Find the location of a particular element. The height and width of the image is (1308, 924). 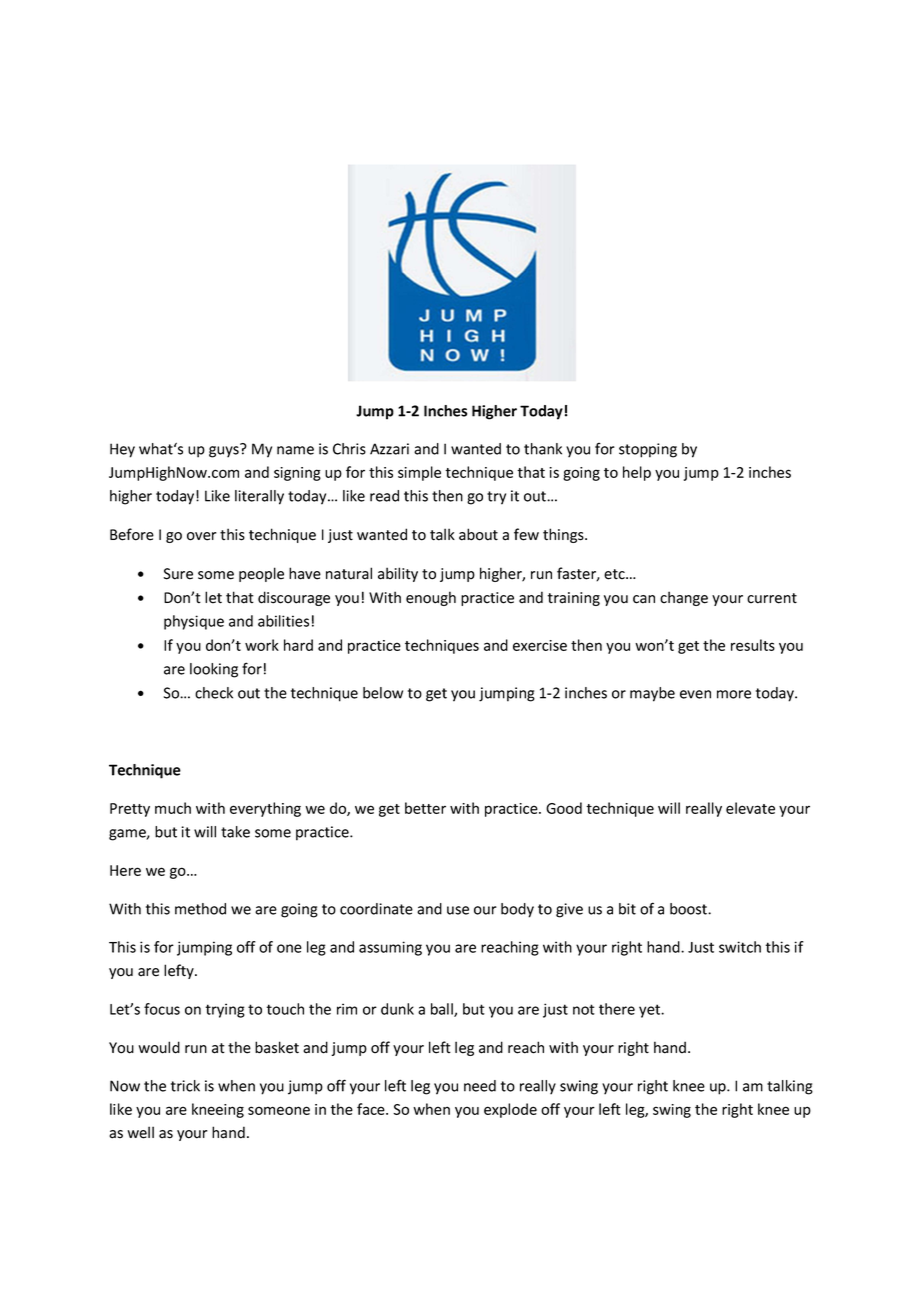

check is located at coordinates (214, 693).
